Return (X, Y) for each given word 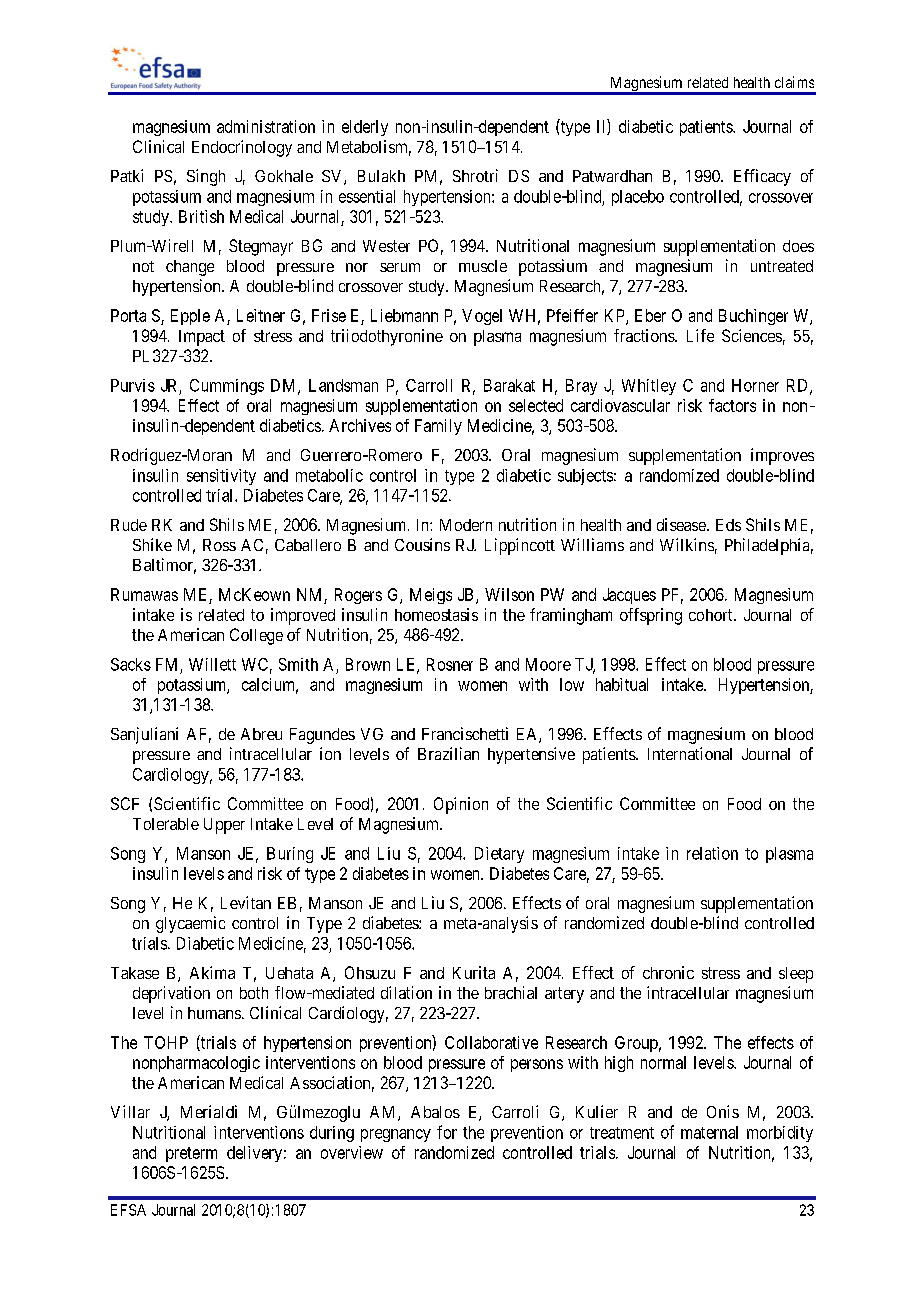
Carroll (429, 385)
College (256, 636)
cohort (712, 615)
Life (700, 335)
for (447, 1132)
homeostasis (436, 614)
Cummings (227, 387)
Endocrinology (242, 148)
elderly (365, 128)
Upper (224, 826)
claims (794, 82)
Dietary (499, 855)
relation (712, 853)
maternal (709, 1132)
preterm (191, 1154)
